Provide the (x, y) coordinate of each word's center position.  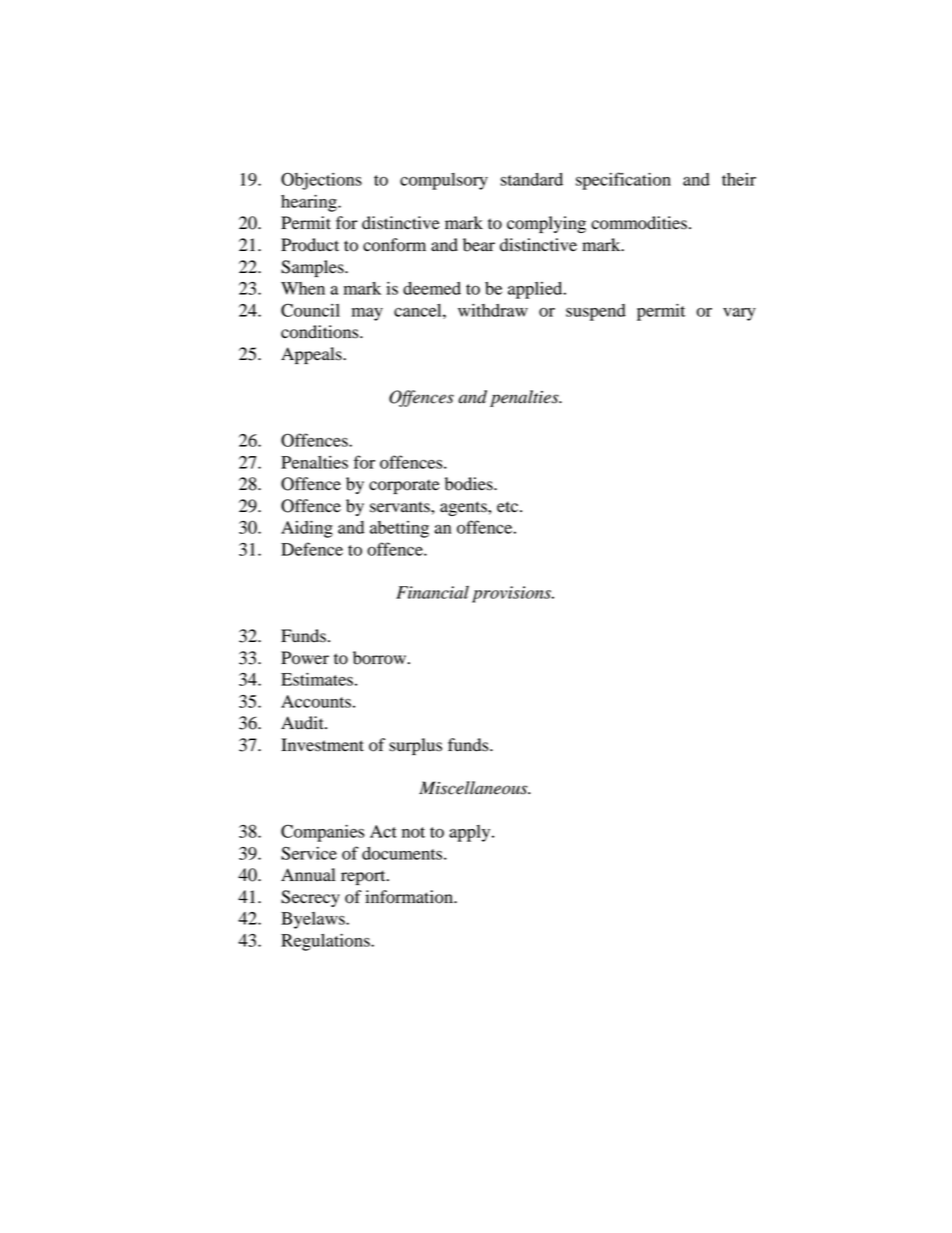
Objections (321, 181)
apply (471, 833)
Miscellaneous (474, 788)
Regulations (326, 942)
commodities (639, 223)
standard (531, 179)
